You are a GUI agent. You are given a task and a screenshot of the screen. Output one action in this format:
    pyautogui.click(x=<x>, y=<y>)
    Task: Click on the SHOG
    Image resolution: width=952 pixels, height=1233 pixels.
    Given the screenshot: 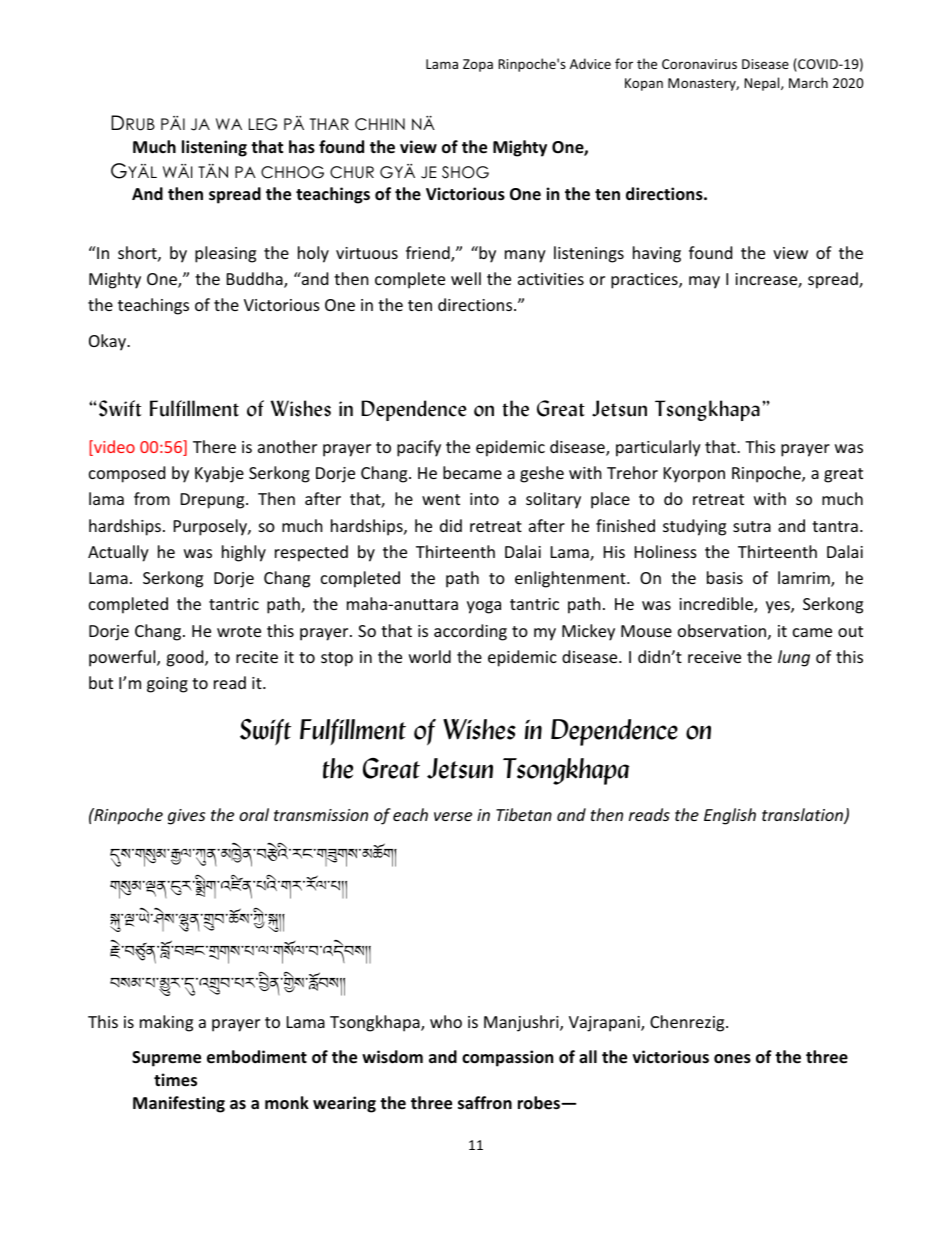 What is the action you would take?
    pyautogui.click(x=465, y=172)
